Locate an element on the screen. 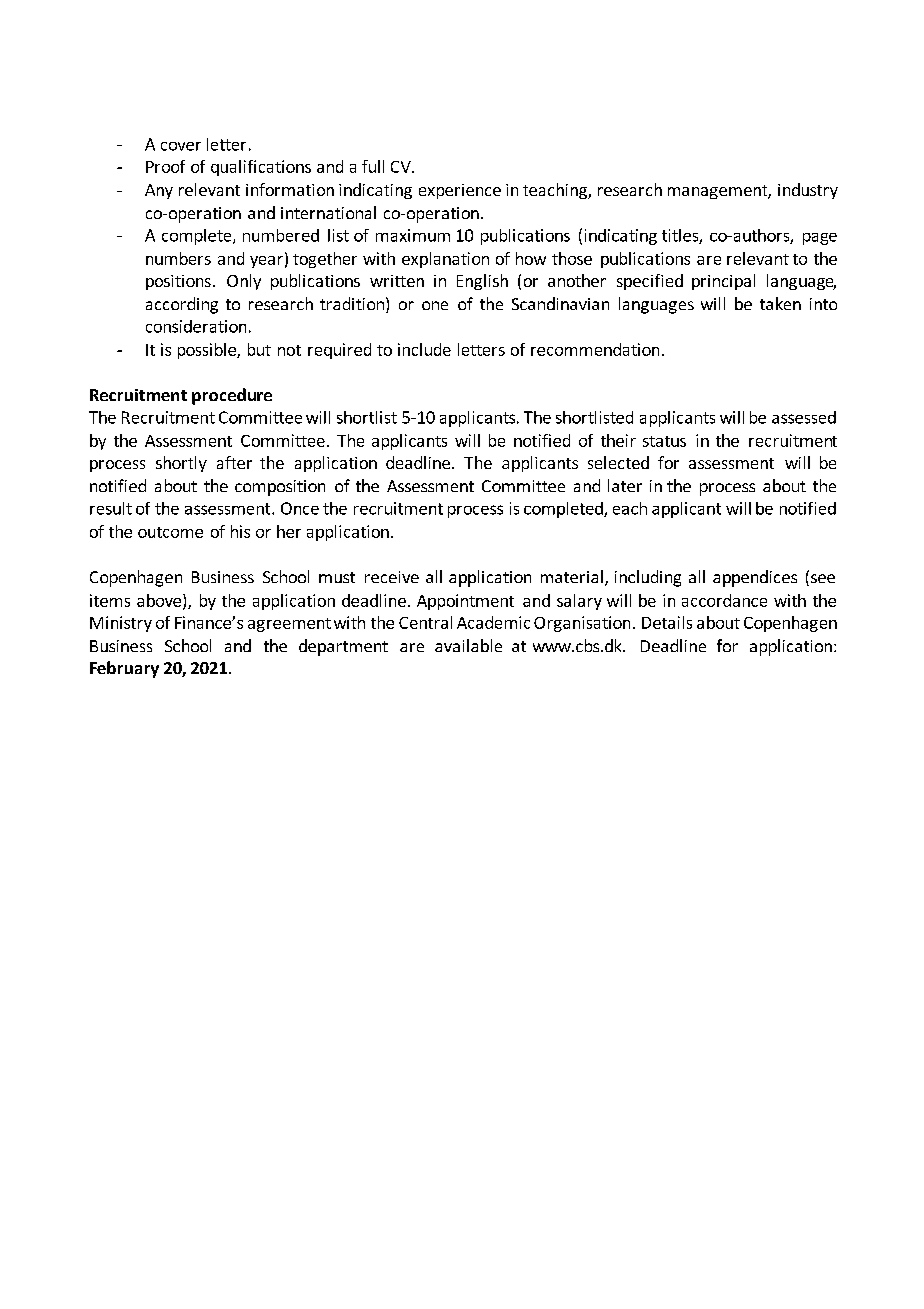  taken is located at coordinates (780, 303).
